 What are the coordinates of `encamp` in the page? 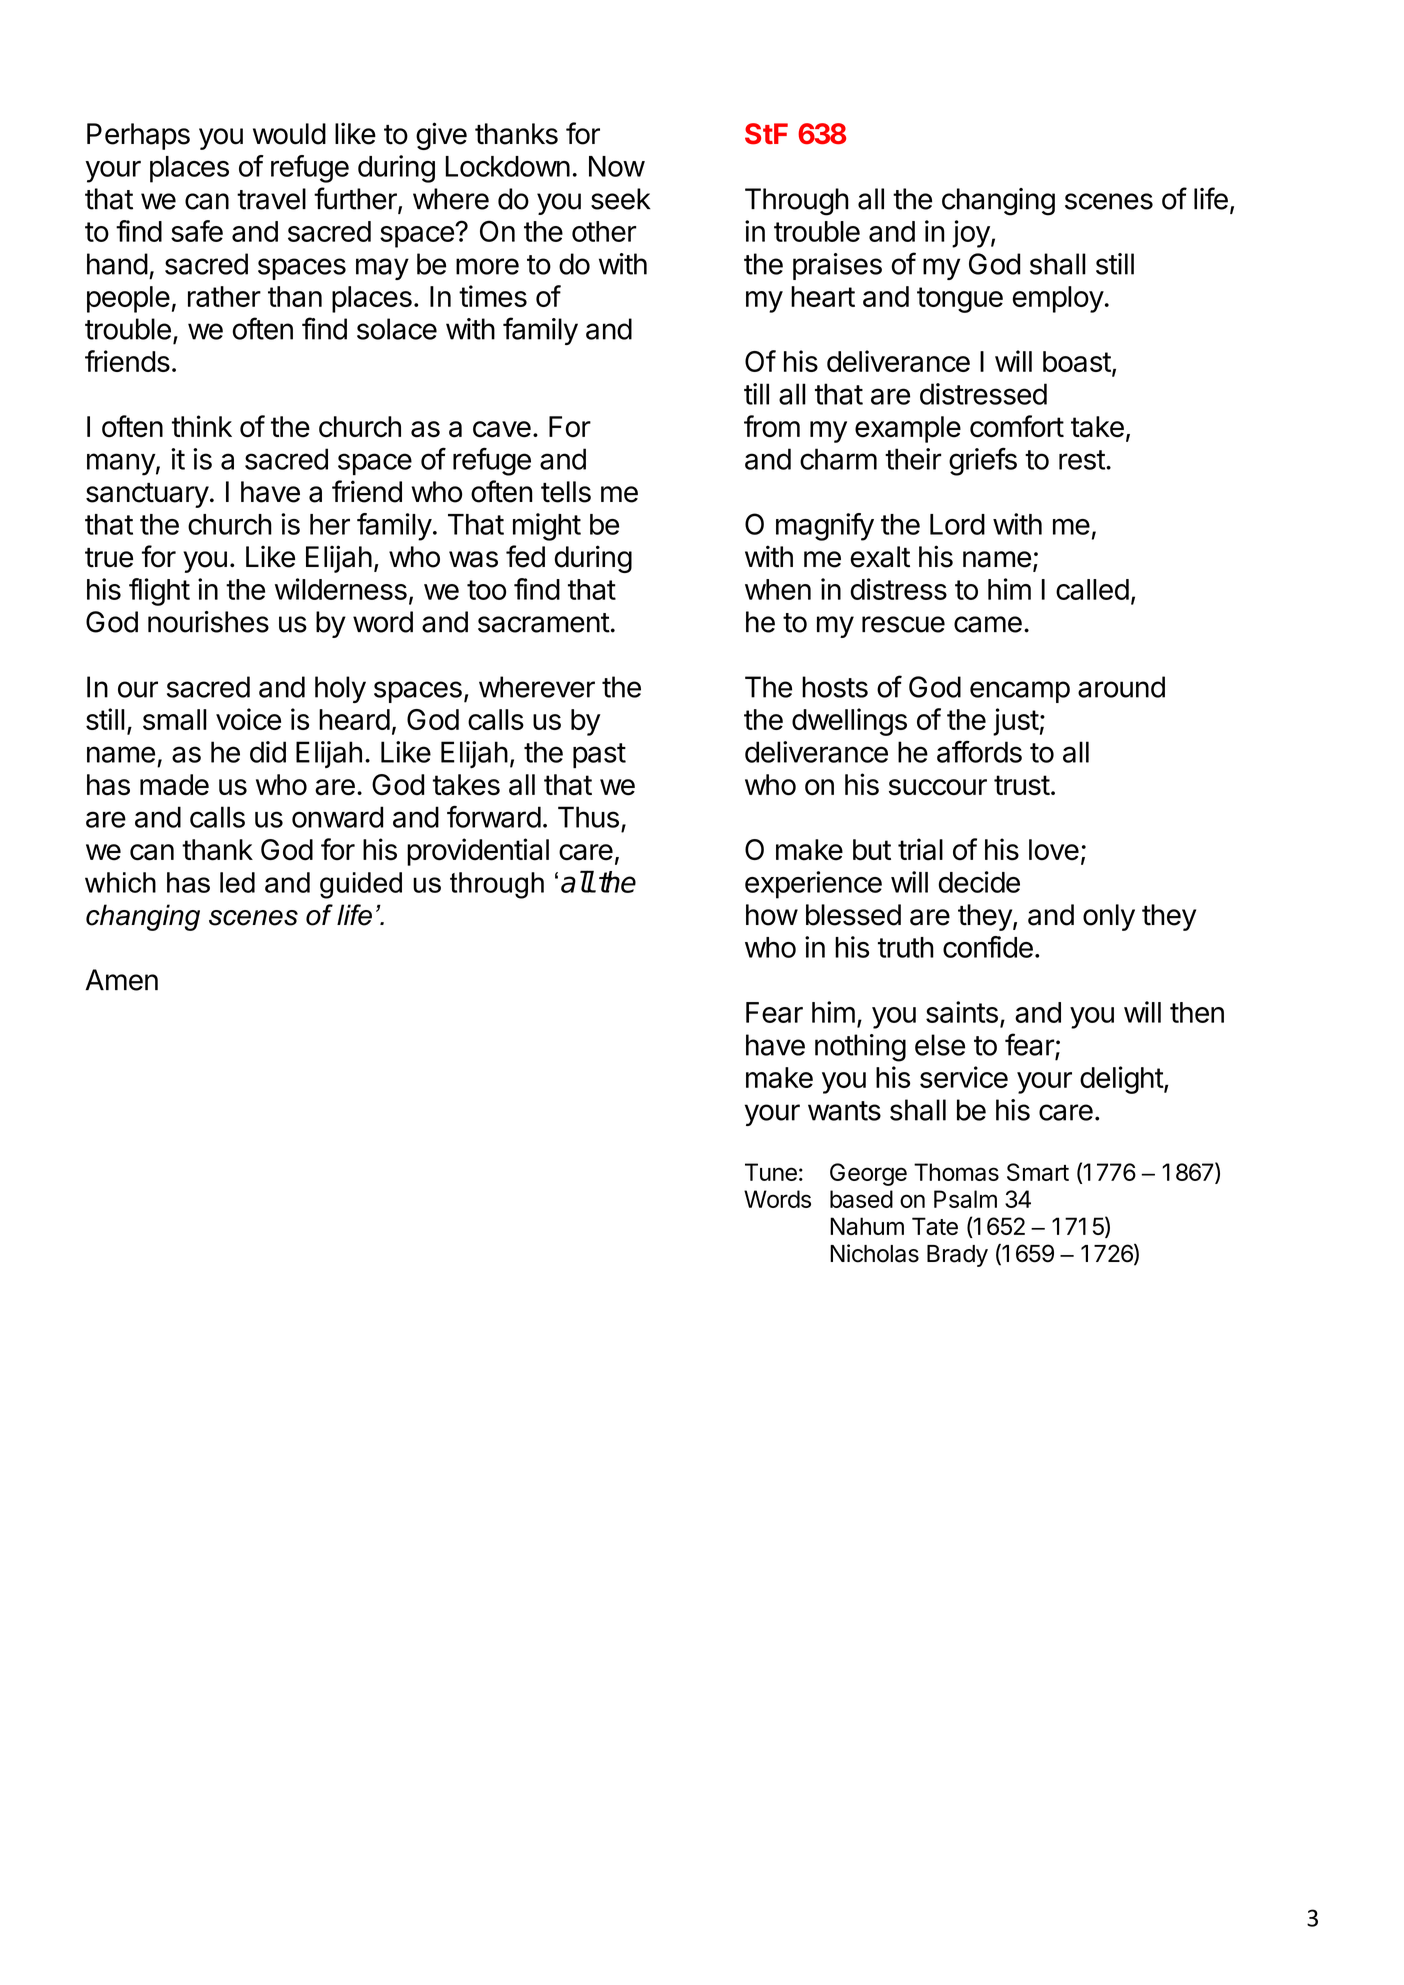 It's located at (1020, 692).
